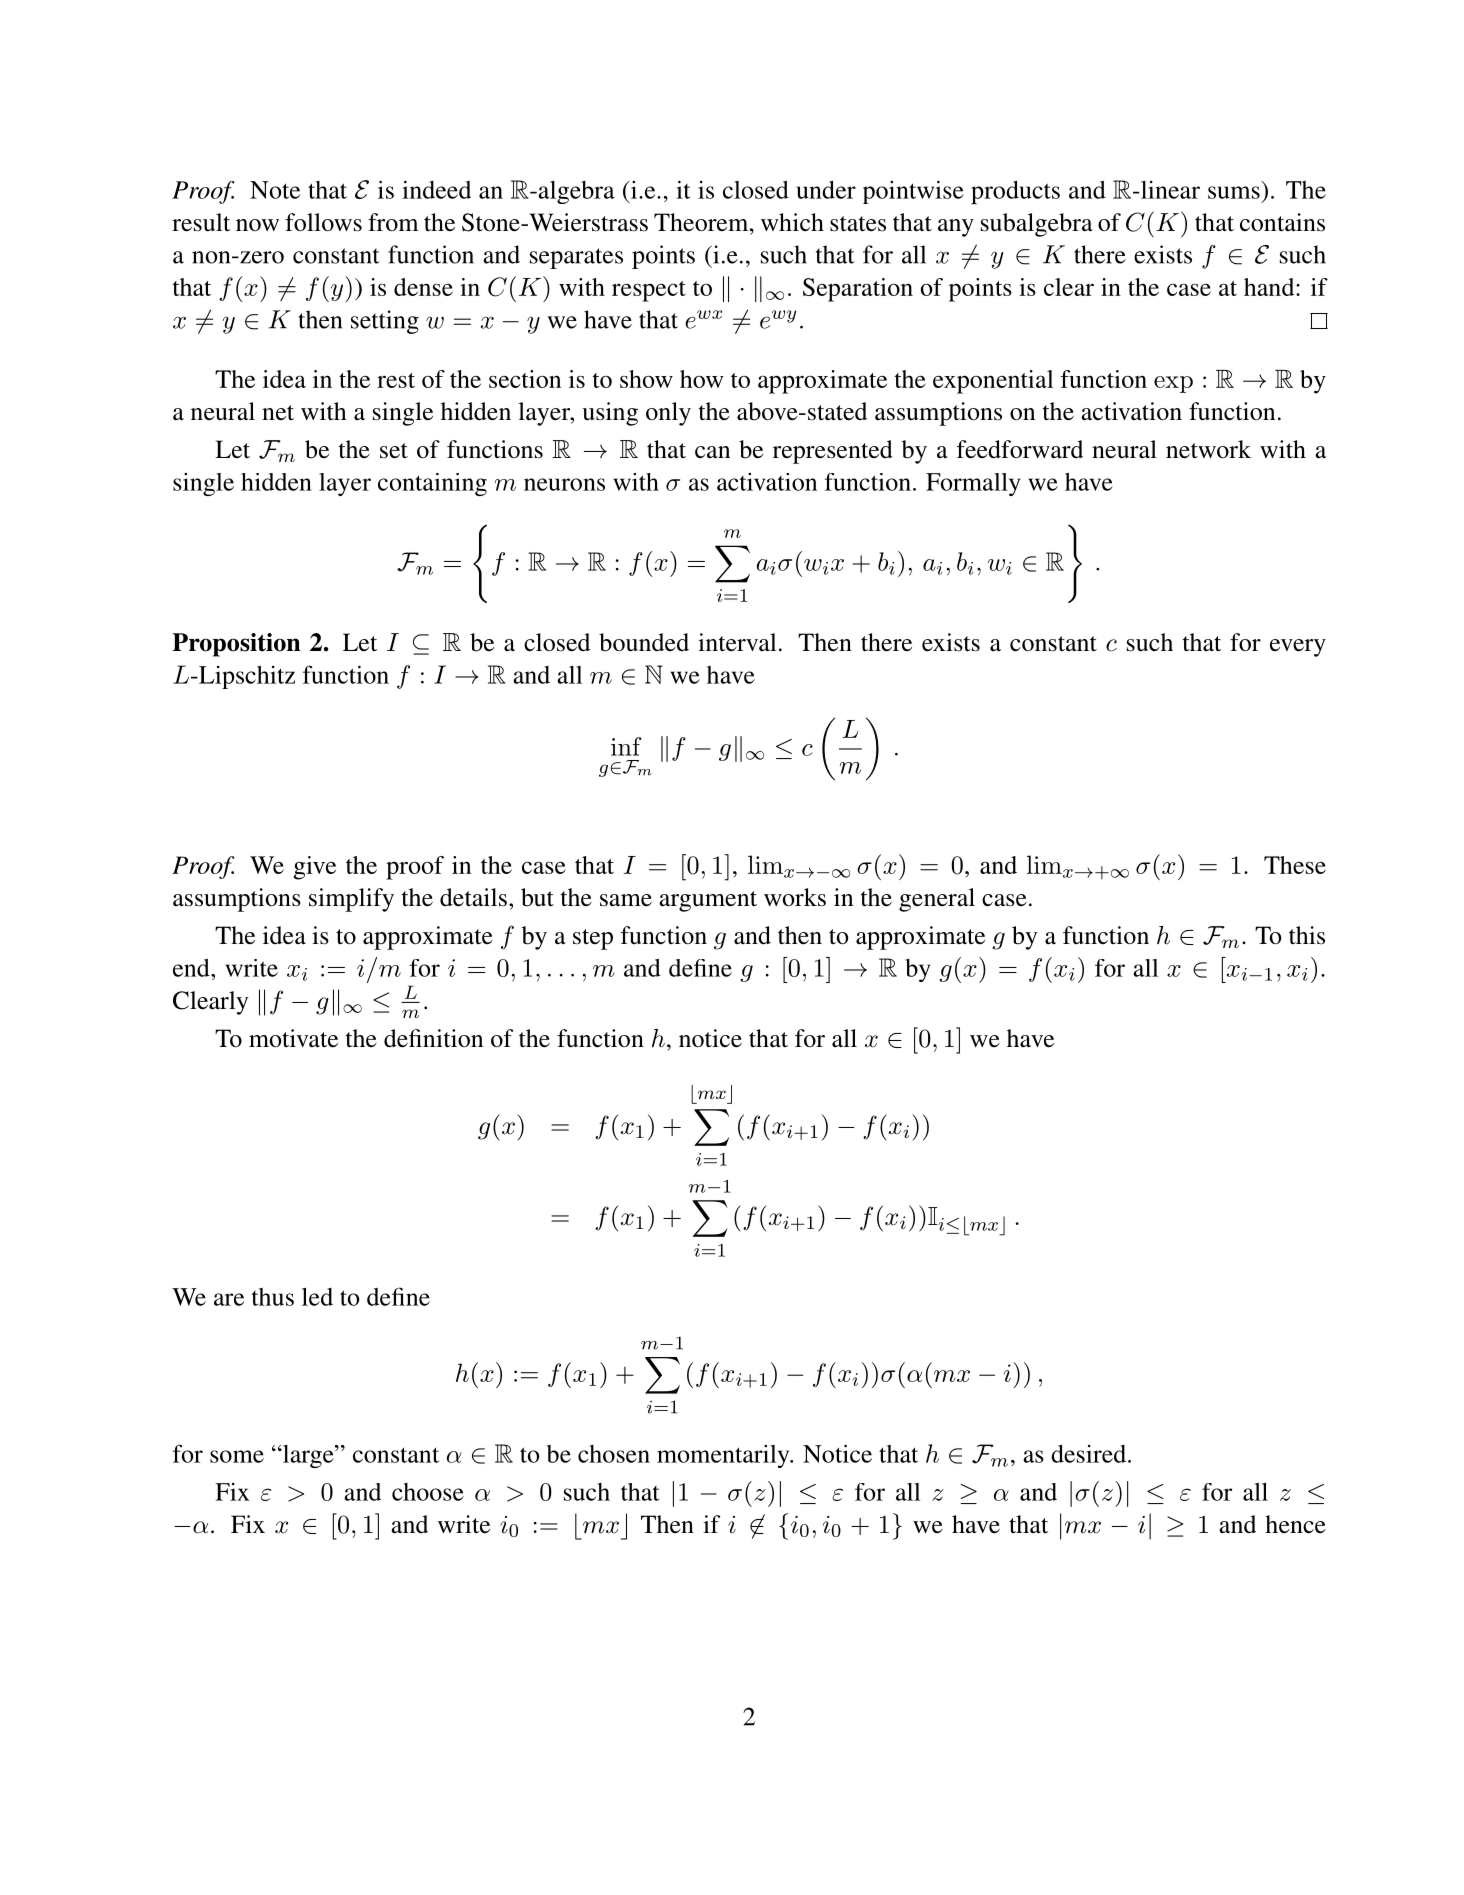 Image resolution: width=1464 pixels, height=1895 pixels. Describe the element at coordinates (308, 1456) in the screenshot. I see `large` at that location.
